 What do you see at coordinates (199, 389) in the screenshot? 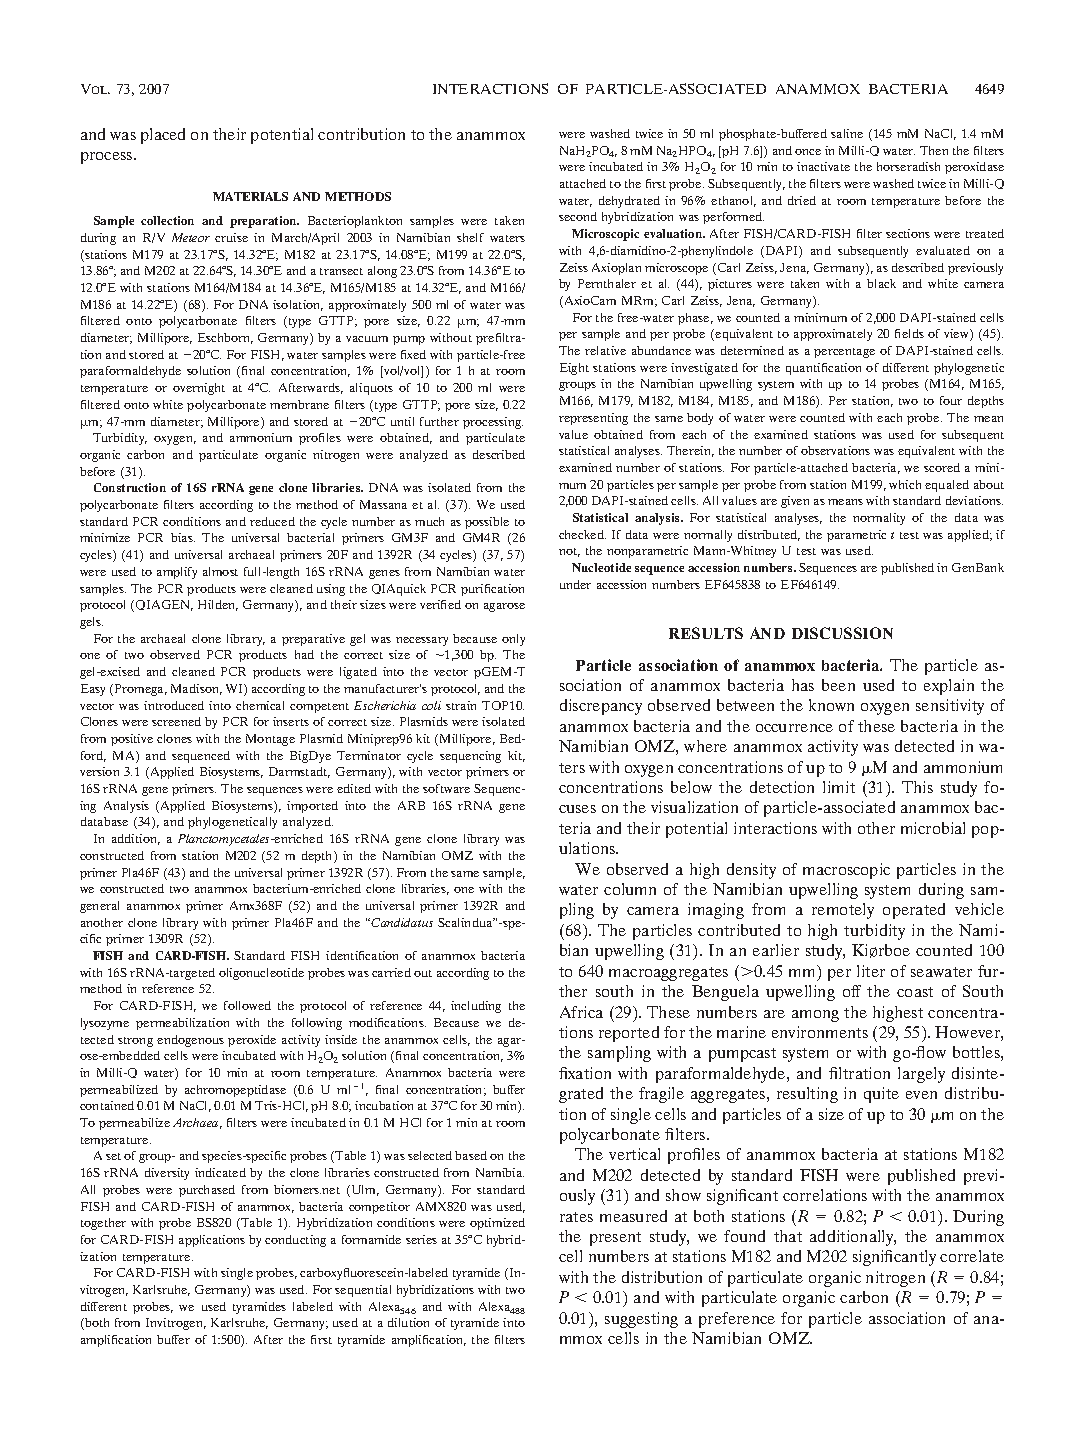
I see `overnight` at bounding box center [199, 389].
